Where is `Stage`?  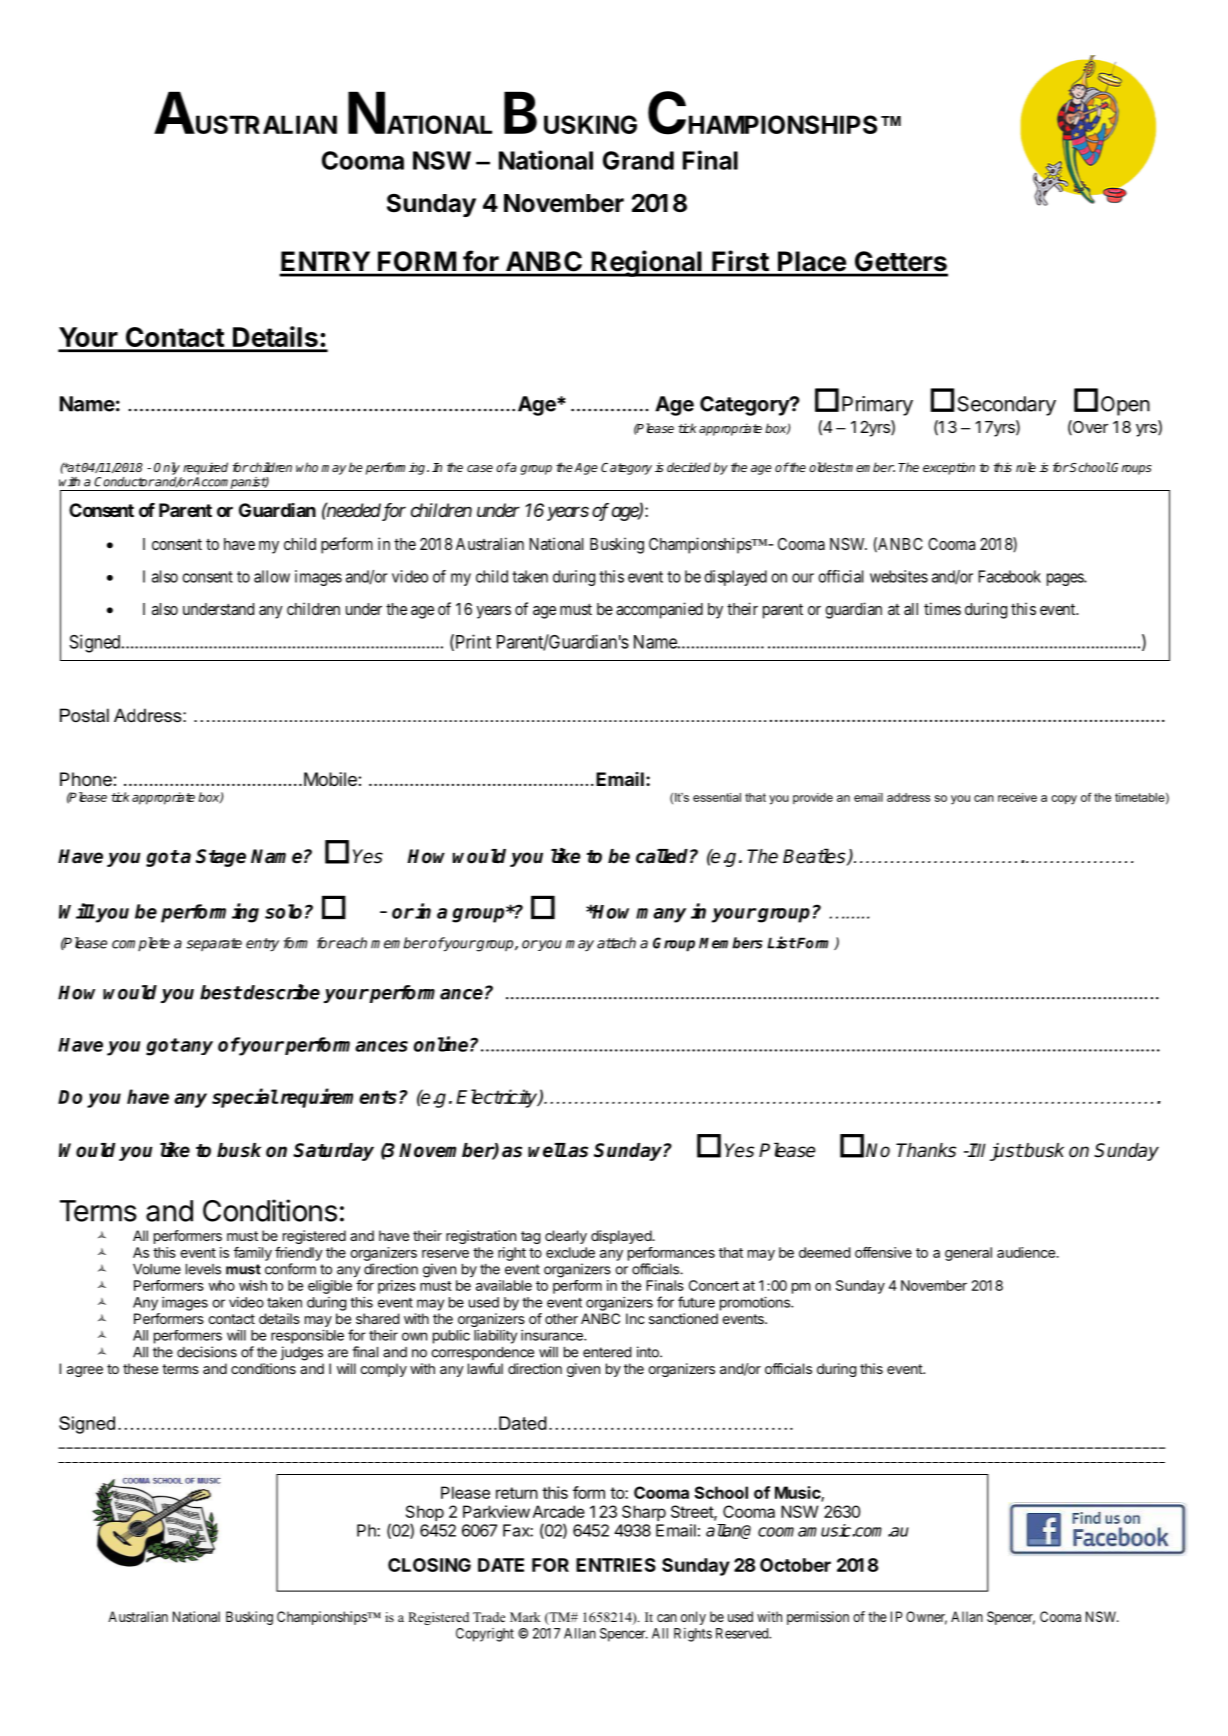 Stage is located at coordinates (221, 858).
